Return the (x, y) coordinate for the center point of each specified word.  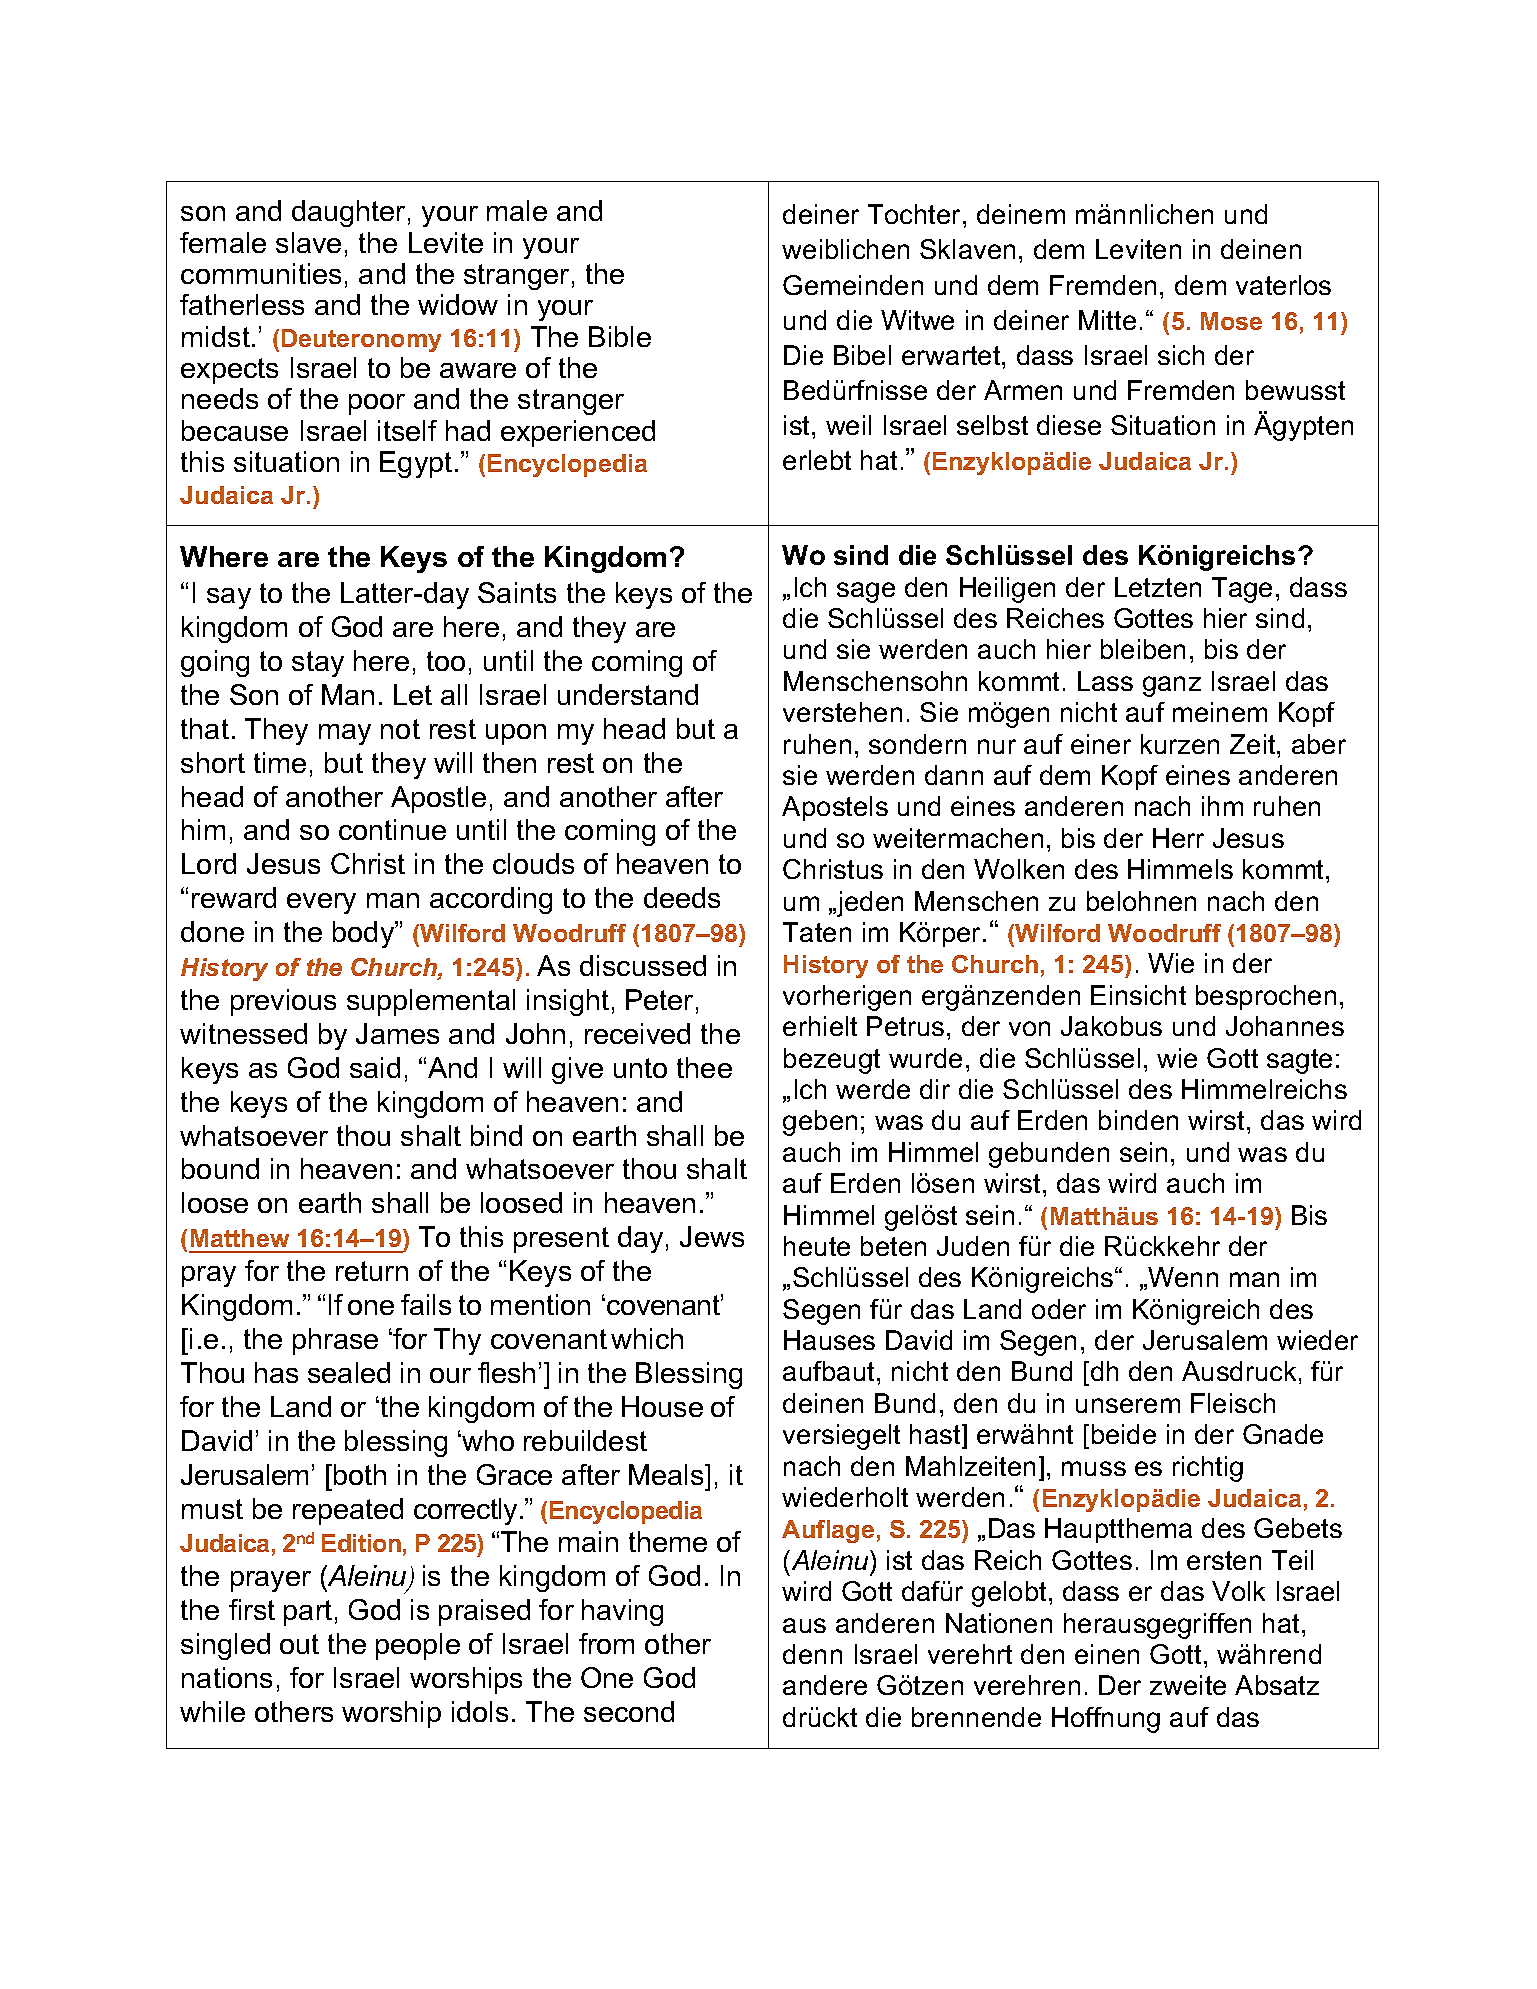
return (372, 1271)
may (345, 734)
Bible (620, 336)
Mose (1231, 321)
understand (628, 694)
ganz (1172, 686)
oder (1059, 1309)
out (299, 1644)
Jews (712, 1236)
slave (308, 242)
